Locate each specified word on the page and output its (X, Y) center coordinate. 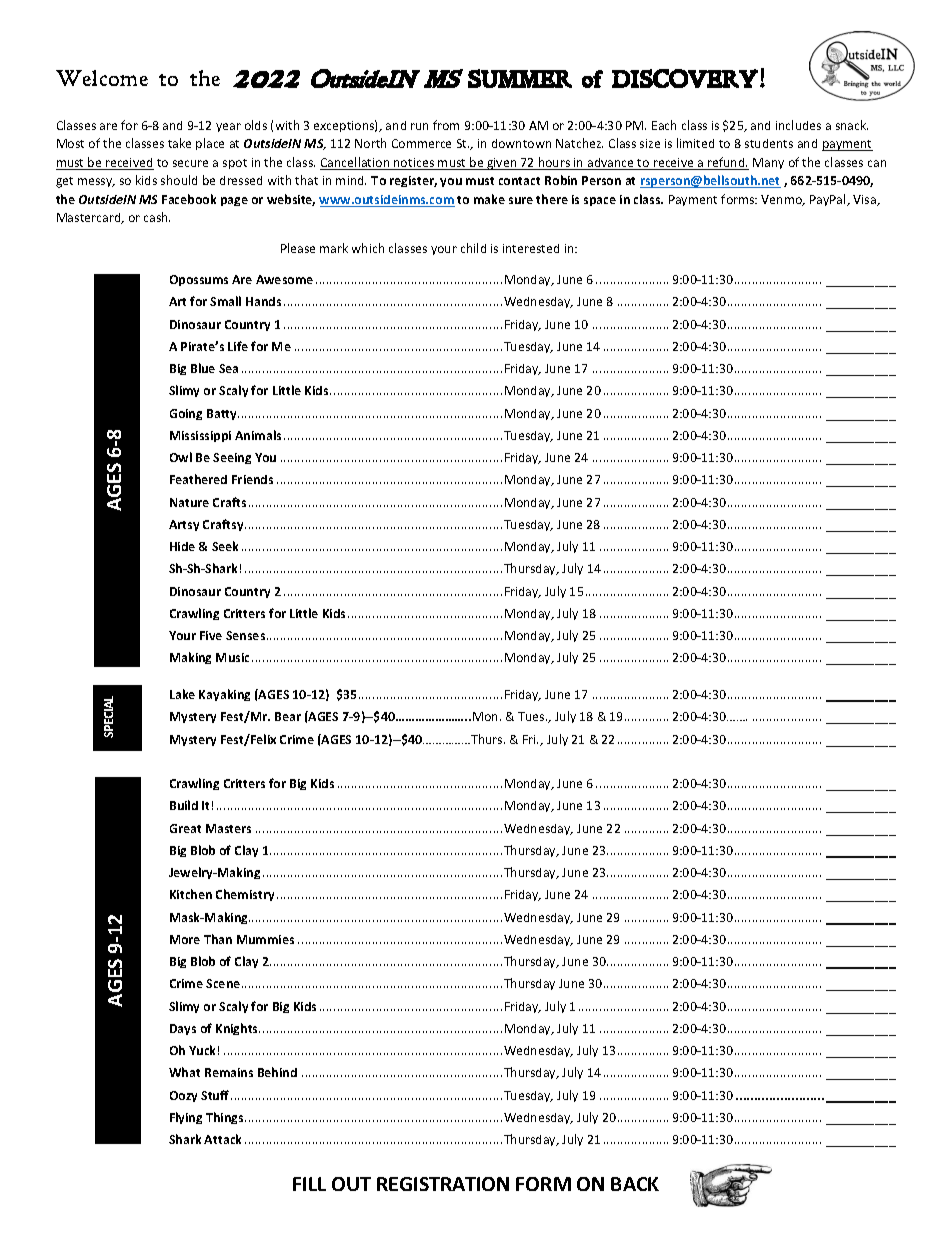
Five (211, 635)
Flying (186, 1118)
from (446, 125)
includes (798, 125)
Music (232, 657)
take (179, 143)
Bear (288, 716)
